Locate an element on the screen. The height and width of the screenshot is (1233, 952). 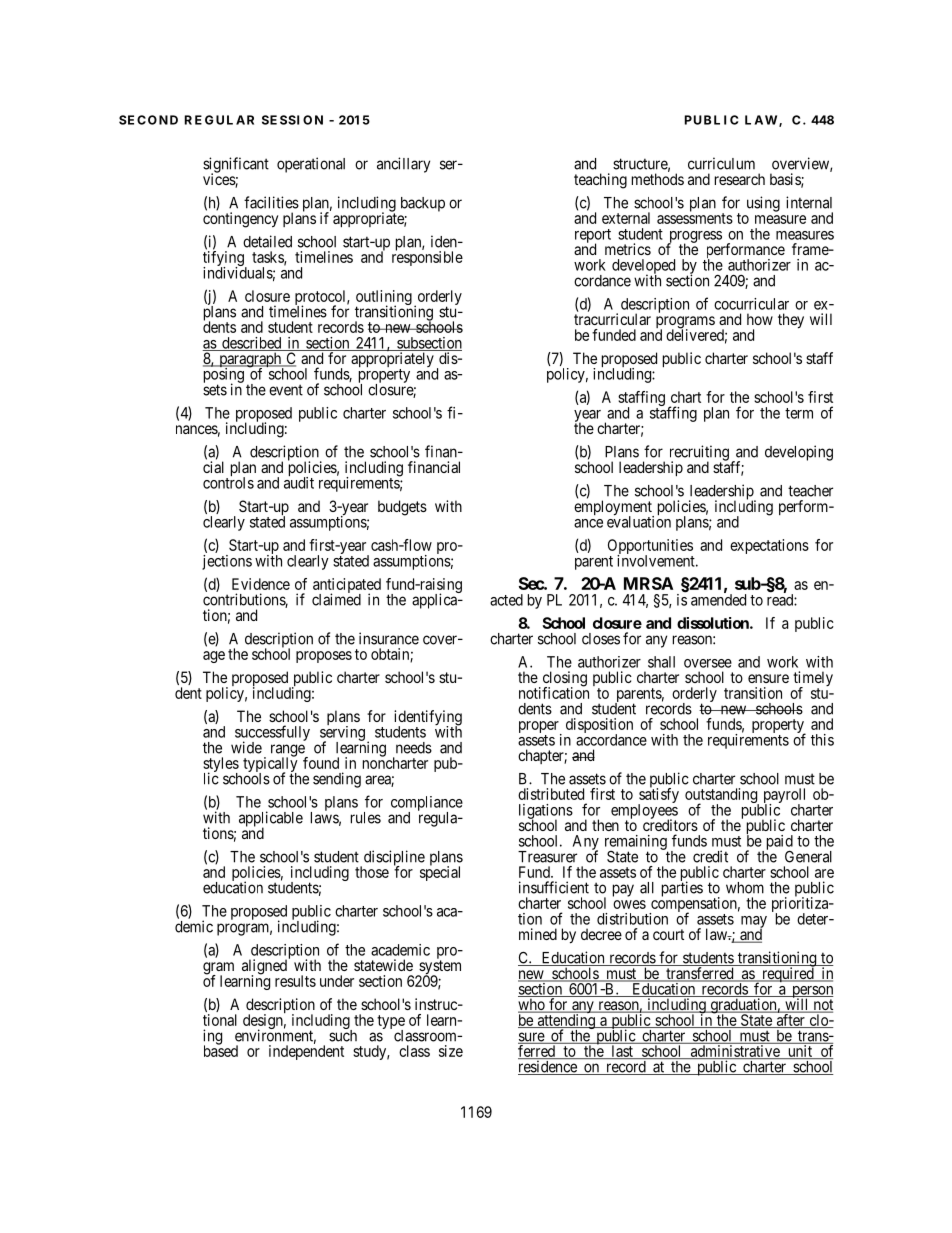
results is located at coordinates (295, 981).
